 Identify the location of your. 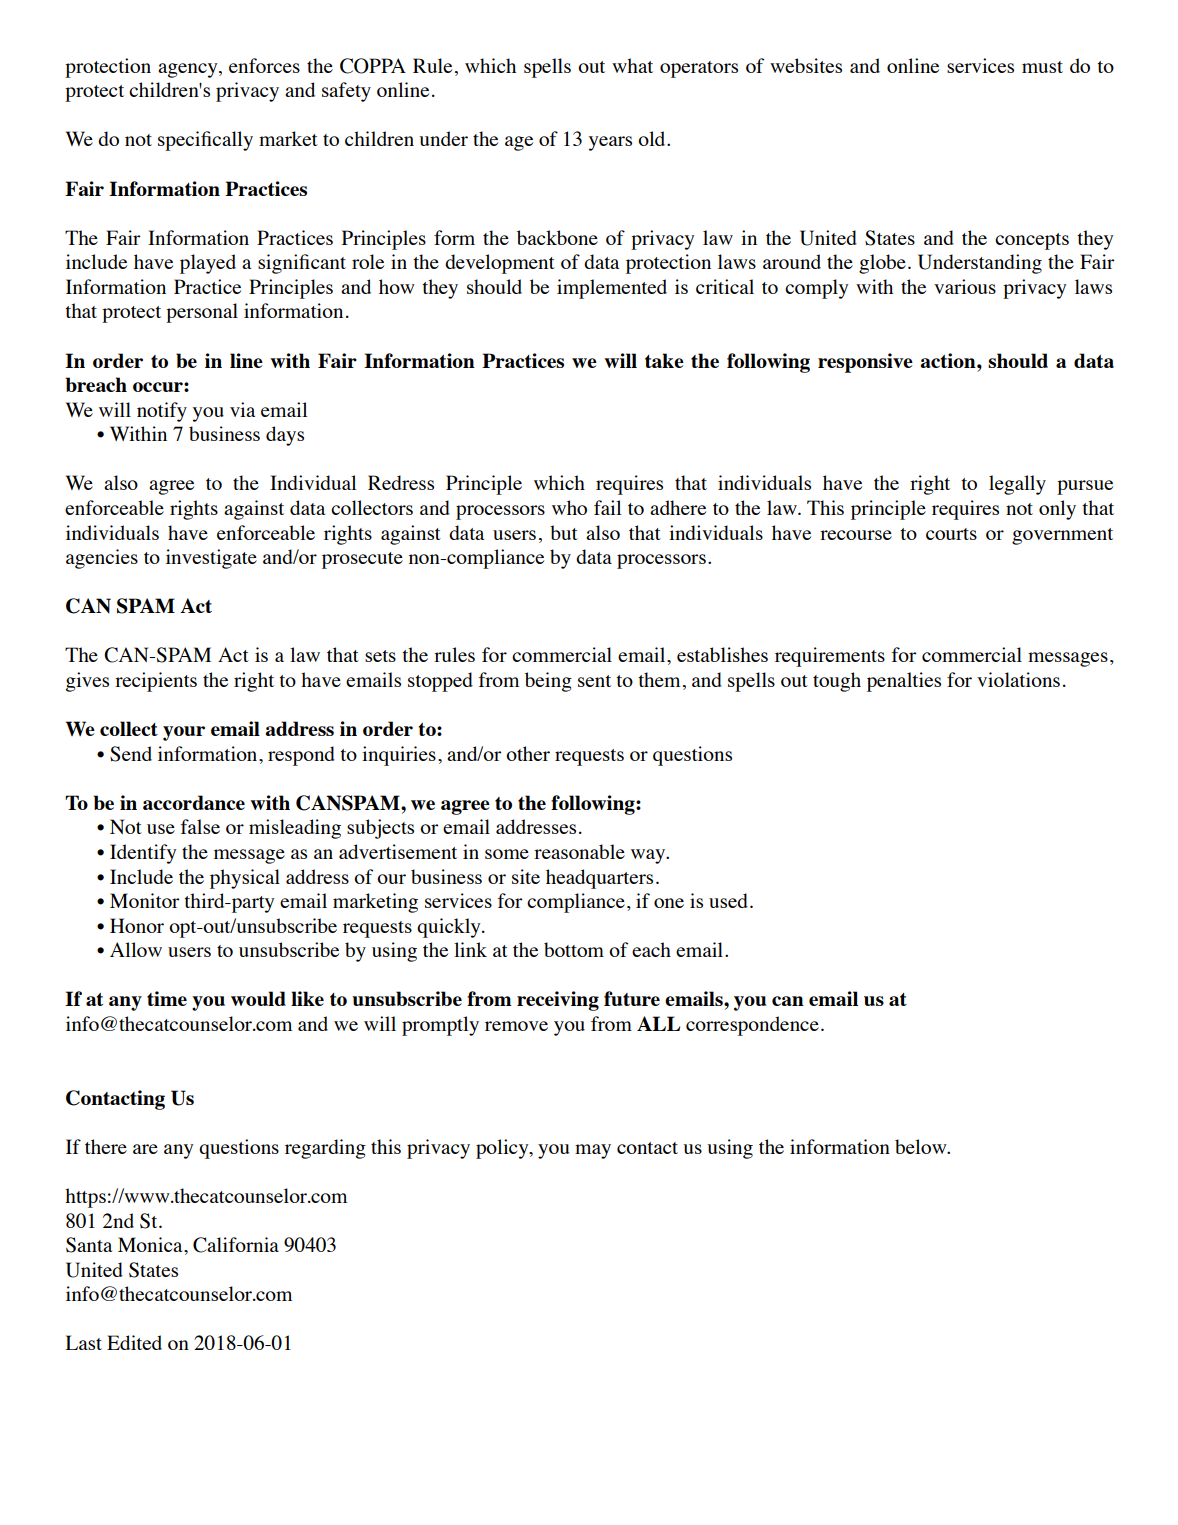
(184, 733).
